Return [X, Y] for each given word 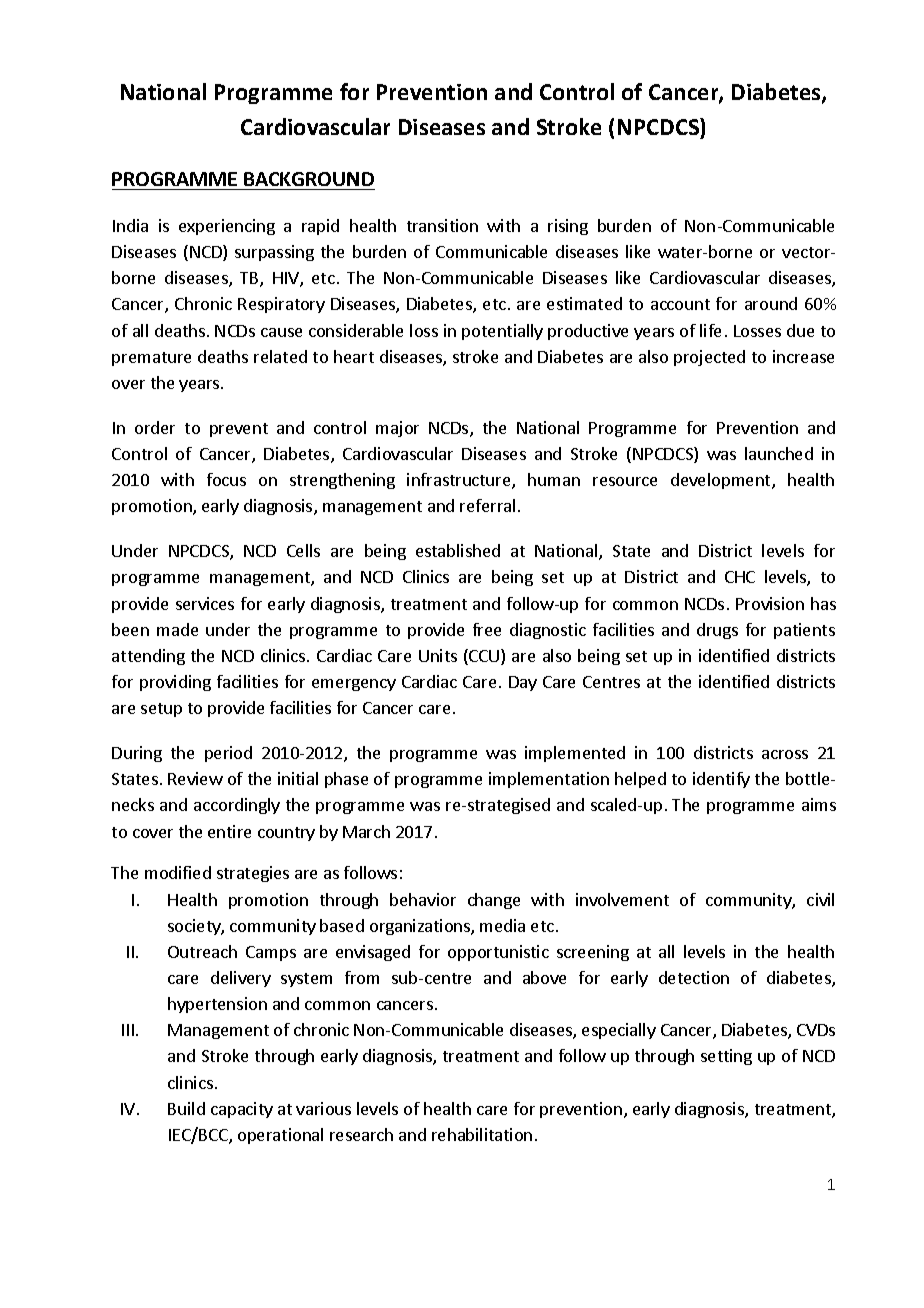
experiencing [227, 227]
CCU [484, 657]
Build [186, 1108]
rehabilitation [482, 1134]
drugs [717, 631]
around [771, 303]
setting [726, 1057]
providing [175, 683]
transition [442, 225]
